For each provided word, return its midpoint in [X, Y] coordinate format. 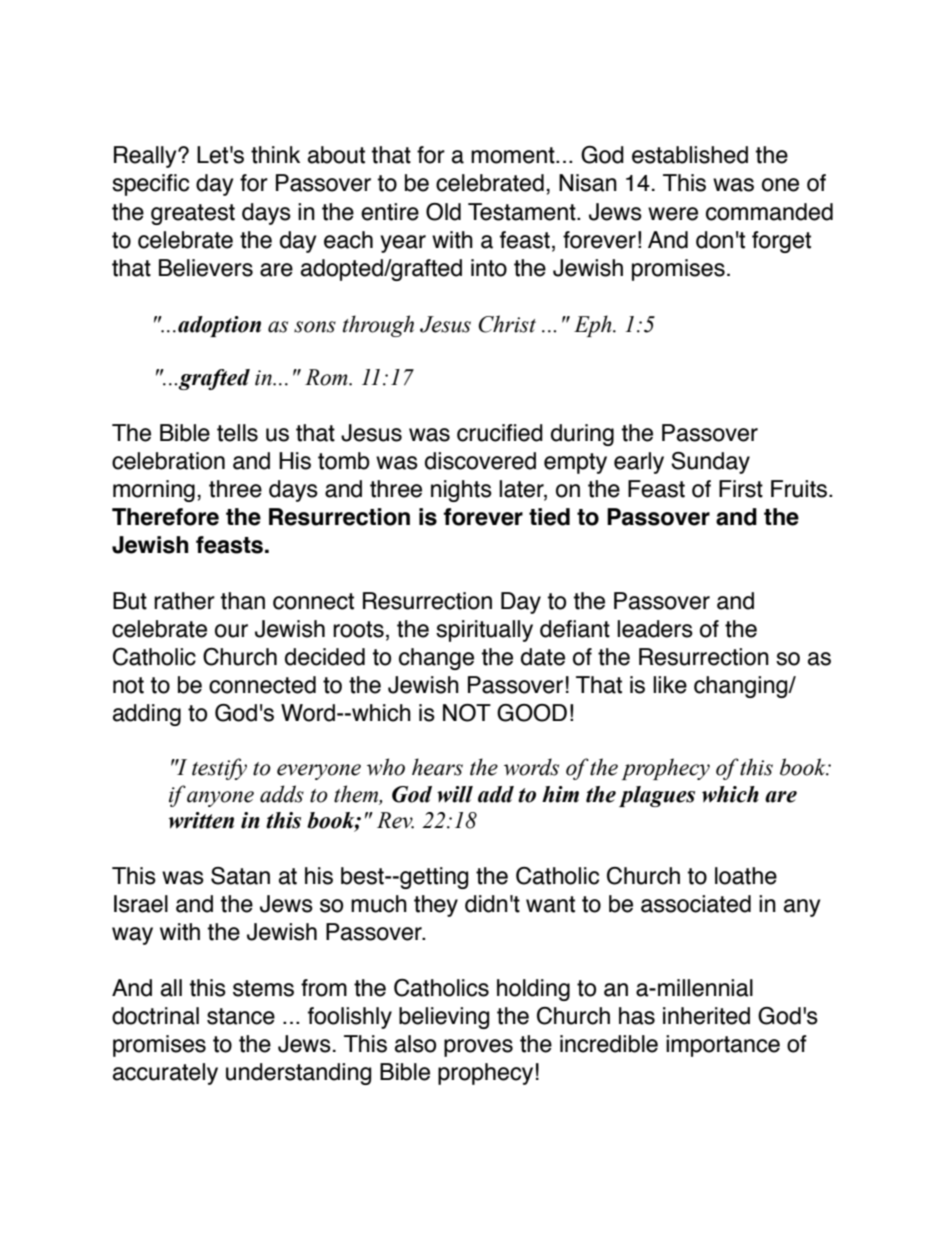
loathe [746, 876]
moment [514, 155]
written [201, 820]
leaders [655, 629]
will [455, 794]
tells [237, 433]
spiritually [484, 631]
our [231, 631]
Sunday [710, 463]
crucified [500, 433]
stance [241, 1016]
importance [723, 1046]
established [690, 155]
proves [478, 1048]
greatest [193, 214]
